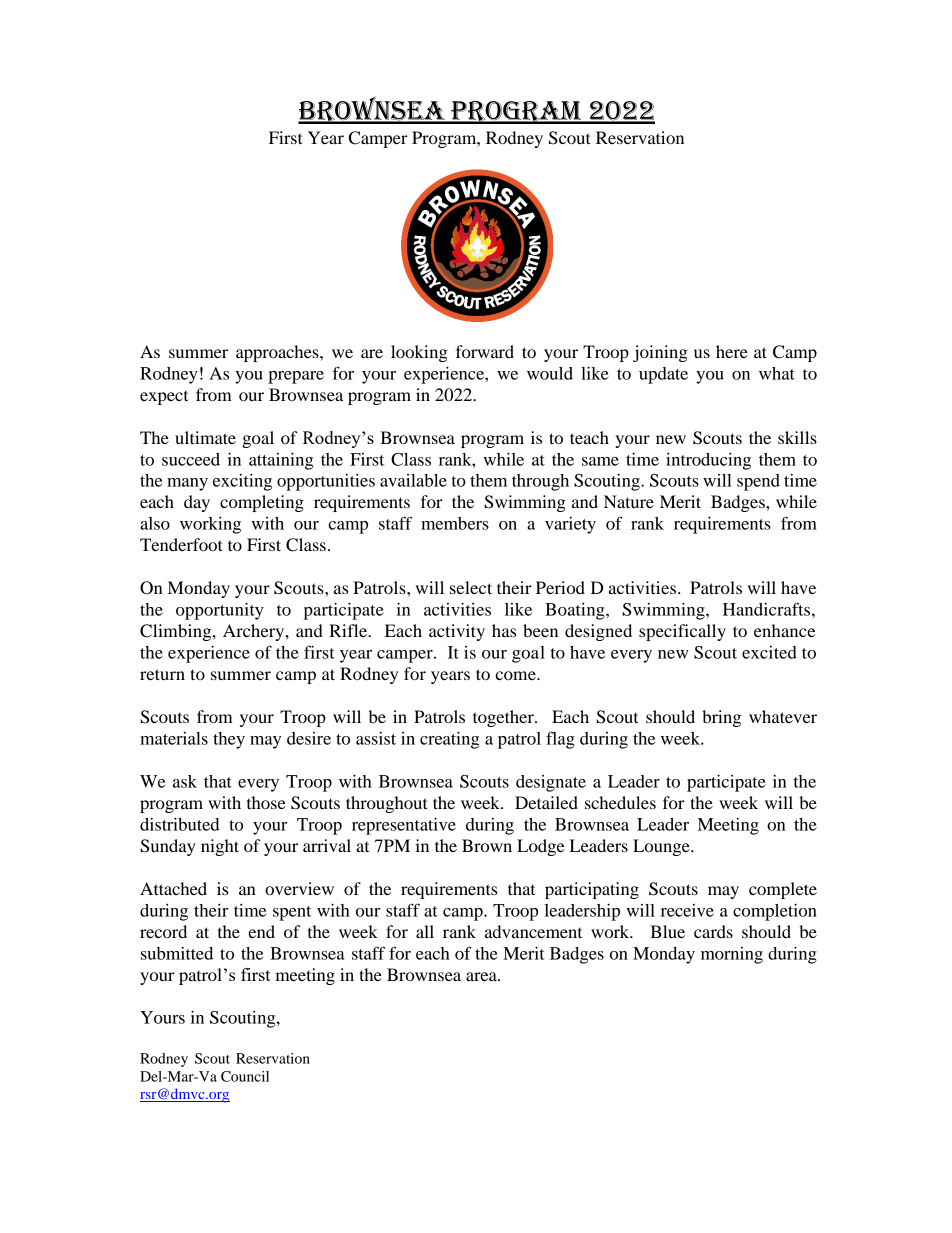  I want to click on spend, so click(758, 482).
